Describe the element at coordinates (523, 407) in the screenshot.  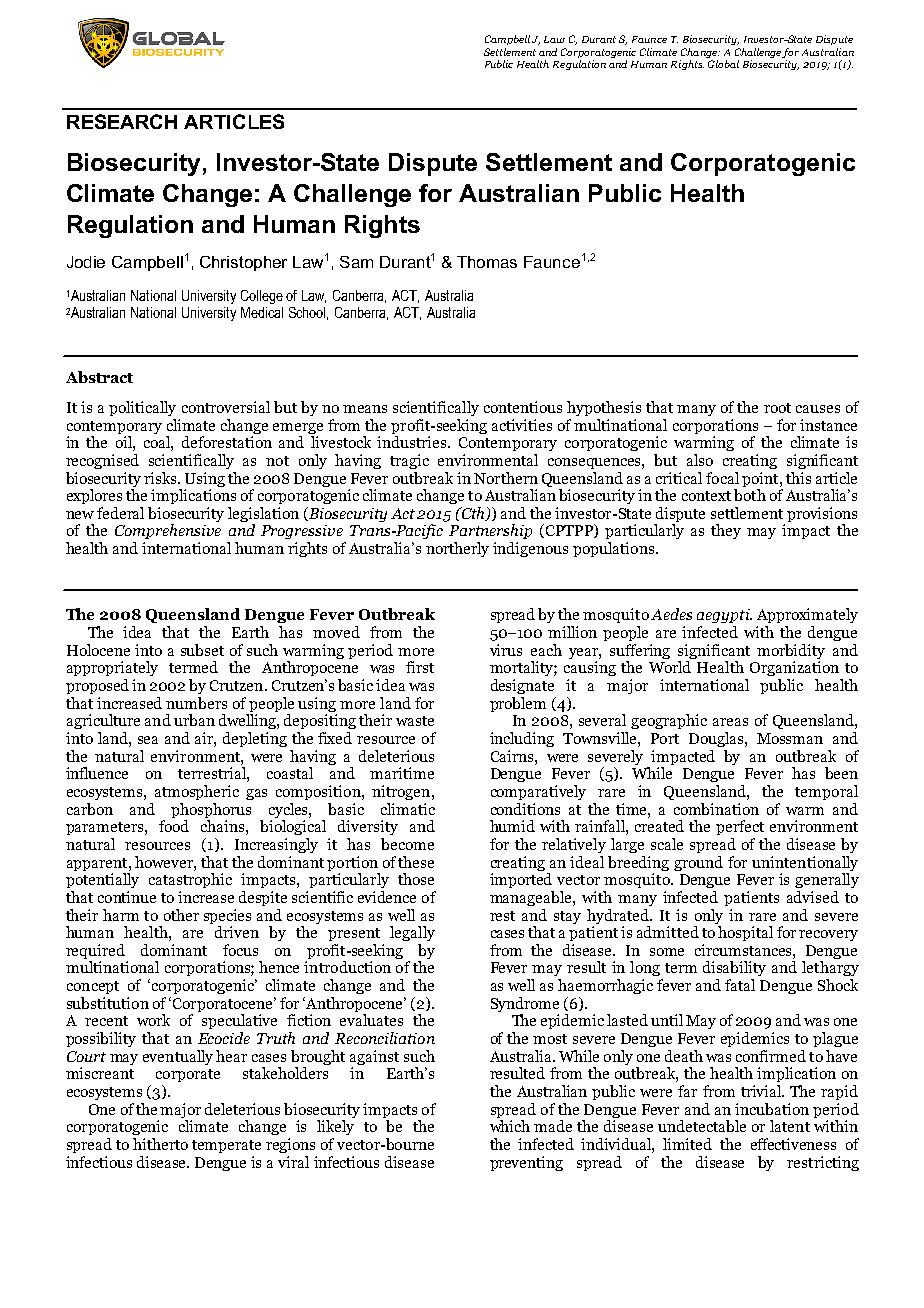
I see `contentious` at that location.
